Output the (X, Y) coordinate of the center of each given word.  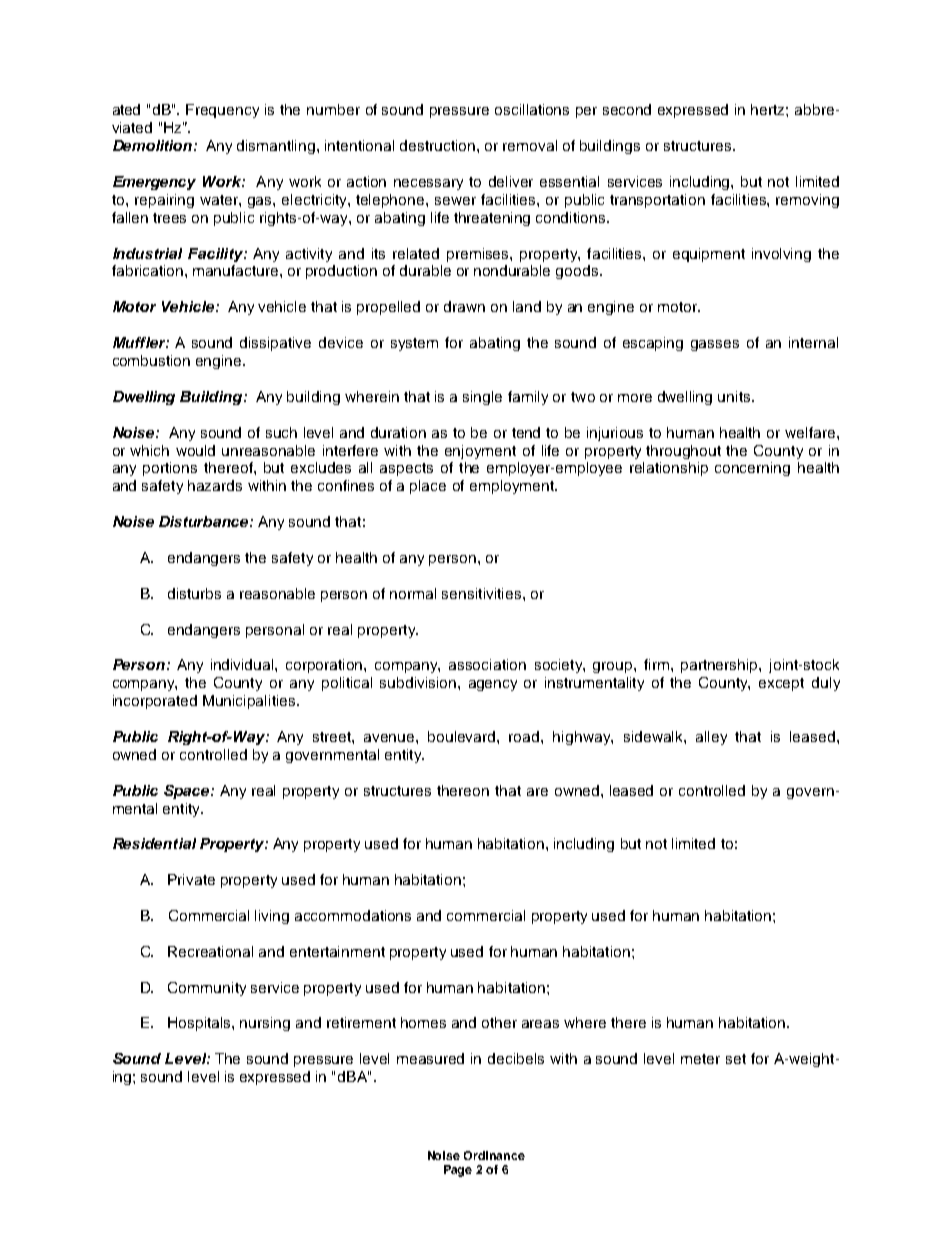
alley (711, 738)
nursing (265, 1024)
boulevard (463, 736)
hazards (215, 485)
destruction (437, 145)
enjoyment (480, 452)
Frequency (222, 111)
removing (807, 201)
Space (188, 792)
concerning (752, 469)
